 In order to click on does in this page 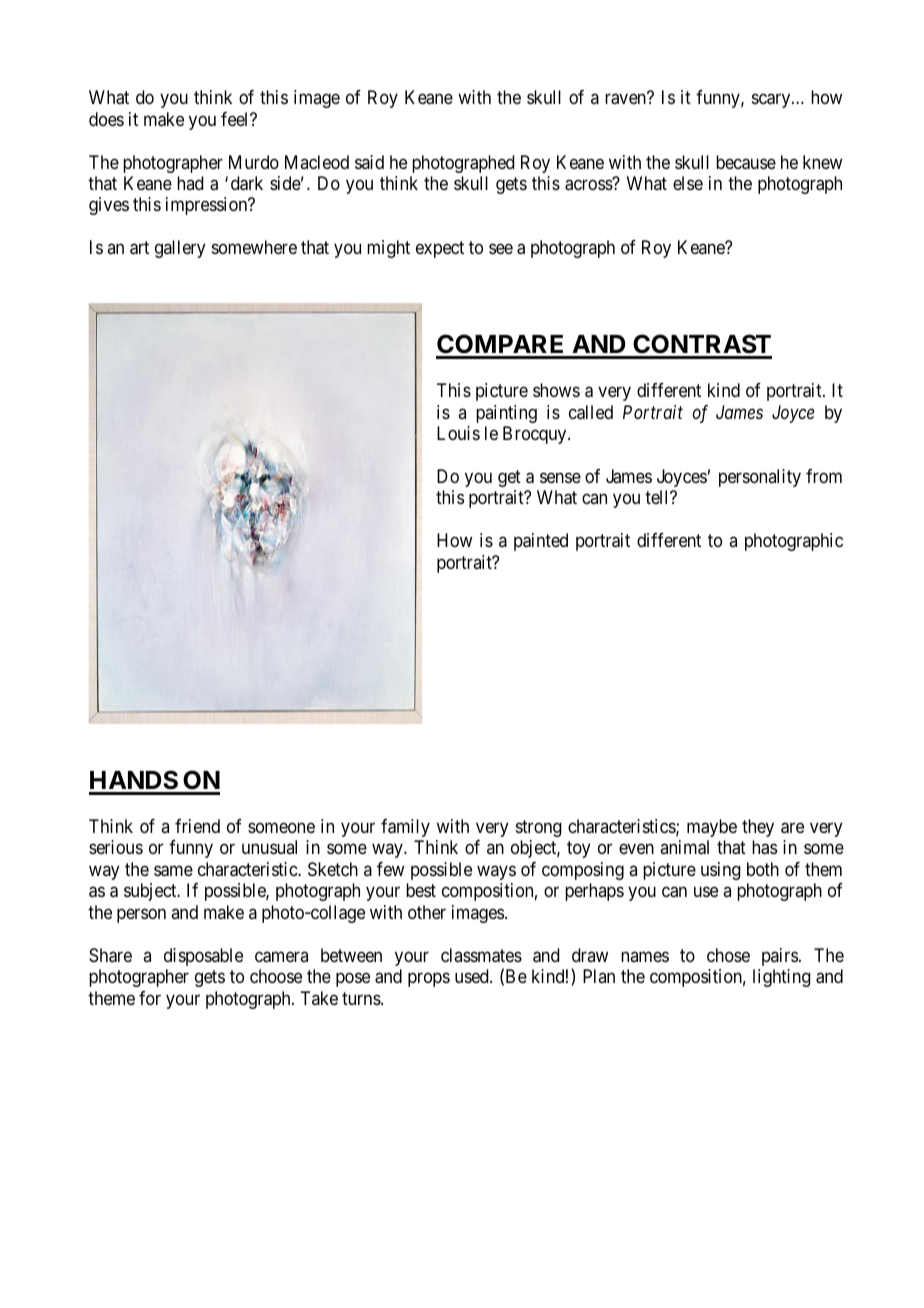, I will do `click(106, 119)`.
